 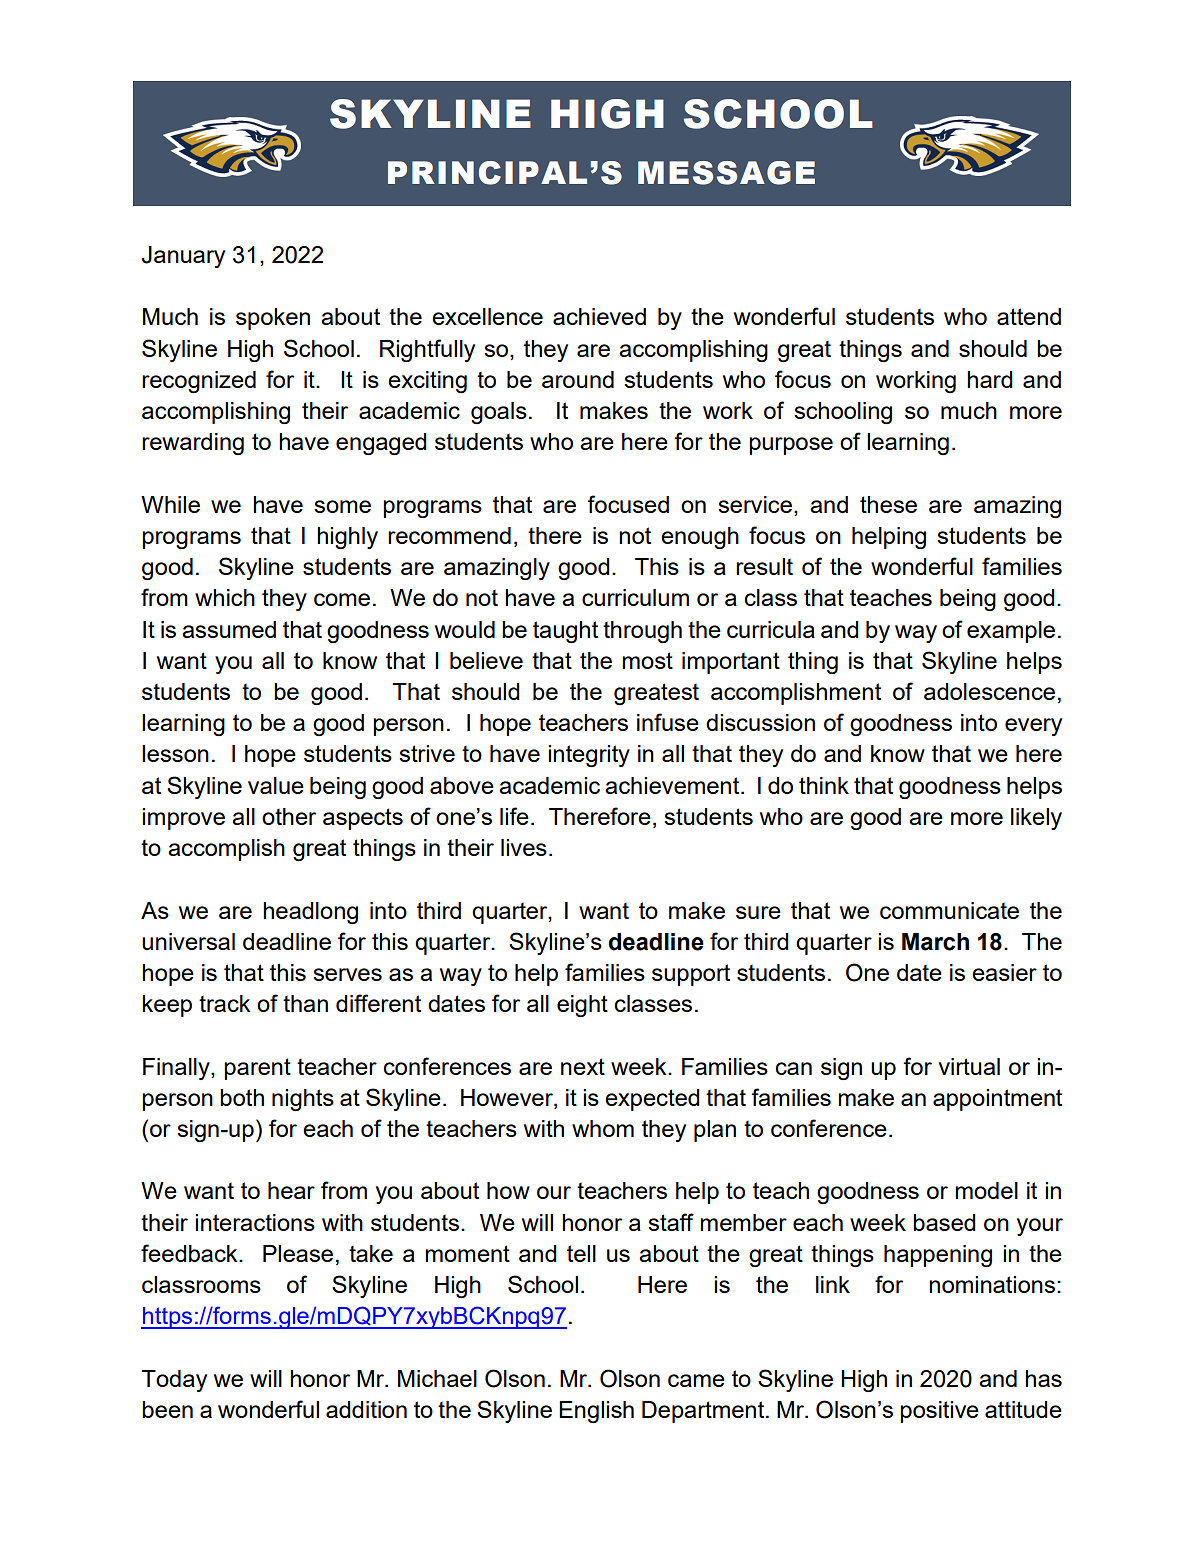 What do you see at coordinates (726, 173) in the screenshot?
I see `MESSAGE` at bounding box center [726, 173].
